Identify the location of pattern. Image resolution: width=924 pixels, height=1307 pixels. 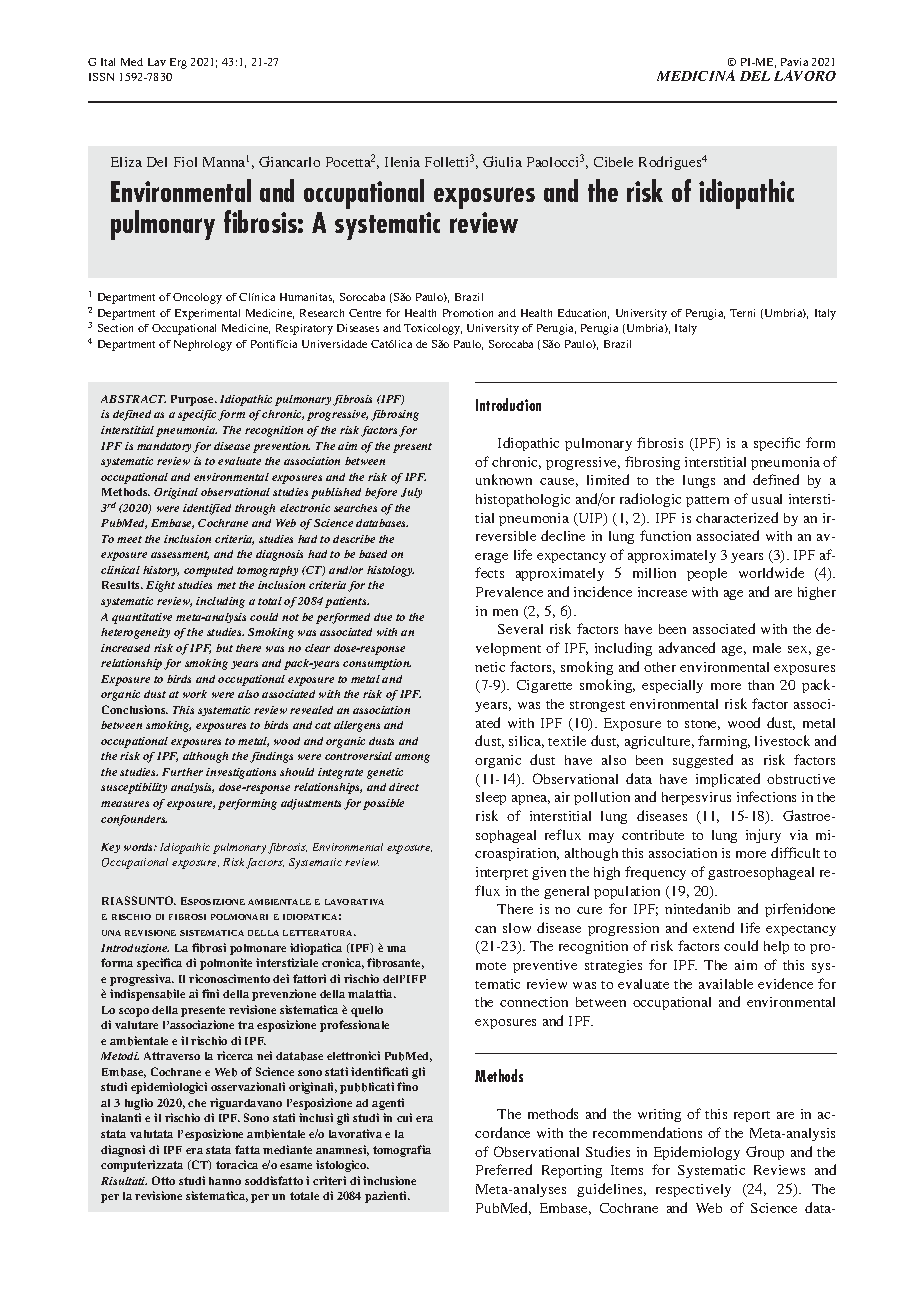
(707, 501).
